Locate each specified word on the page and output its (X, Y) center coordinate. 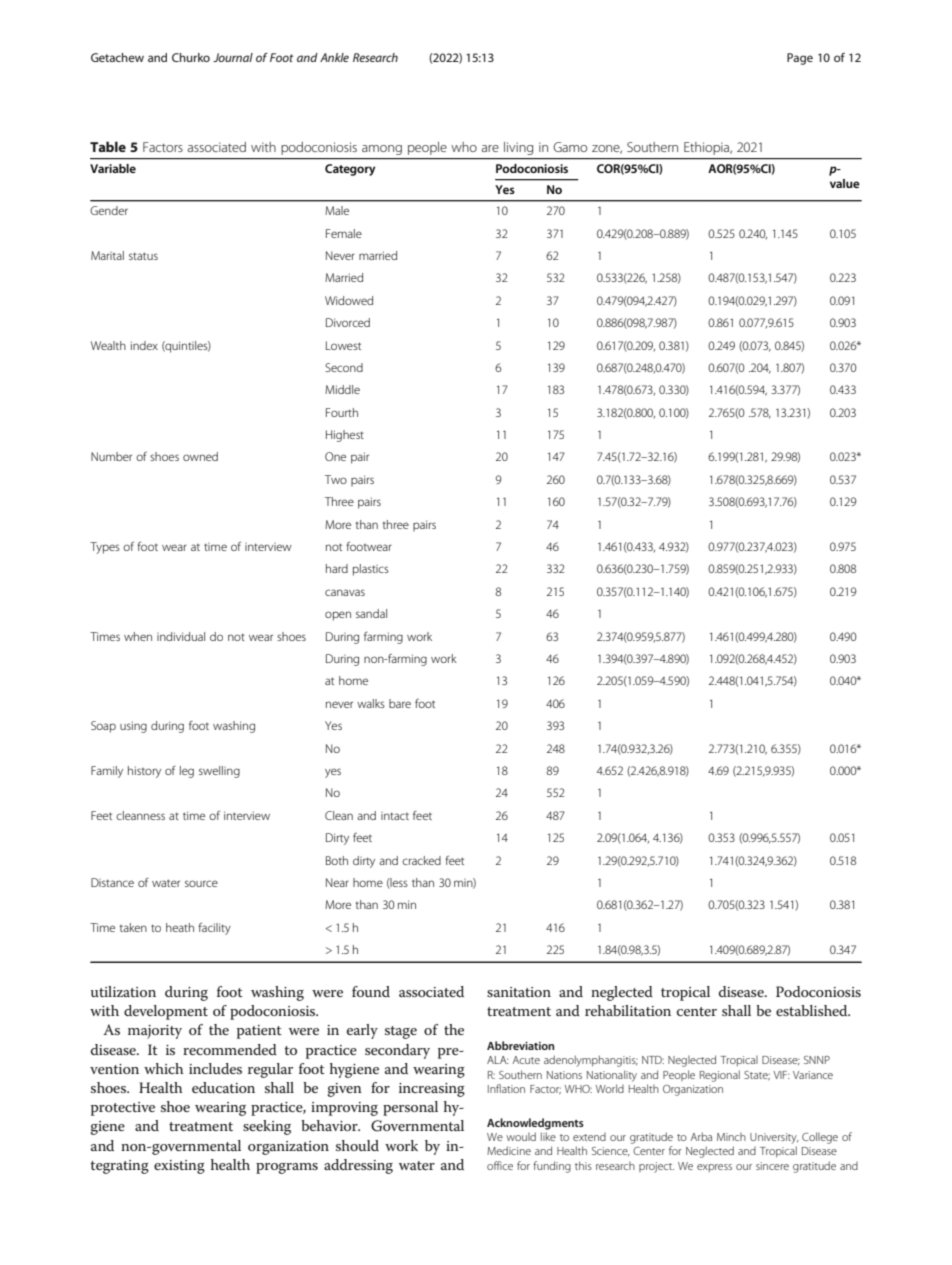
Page (800, 59)
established (813, 1010)
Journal (233, 57)
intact (395, 816)
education (223, 1087)
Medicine (509, 1150)
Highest (345, 436)
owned (200, 456)
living (518, 148)
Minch (731, 1137)
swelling (219, 772)
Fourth (342, 412)
